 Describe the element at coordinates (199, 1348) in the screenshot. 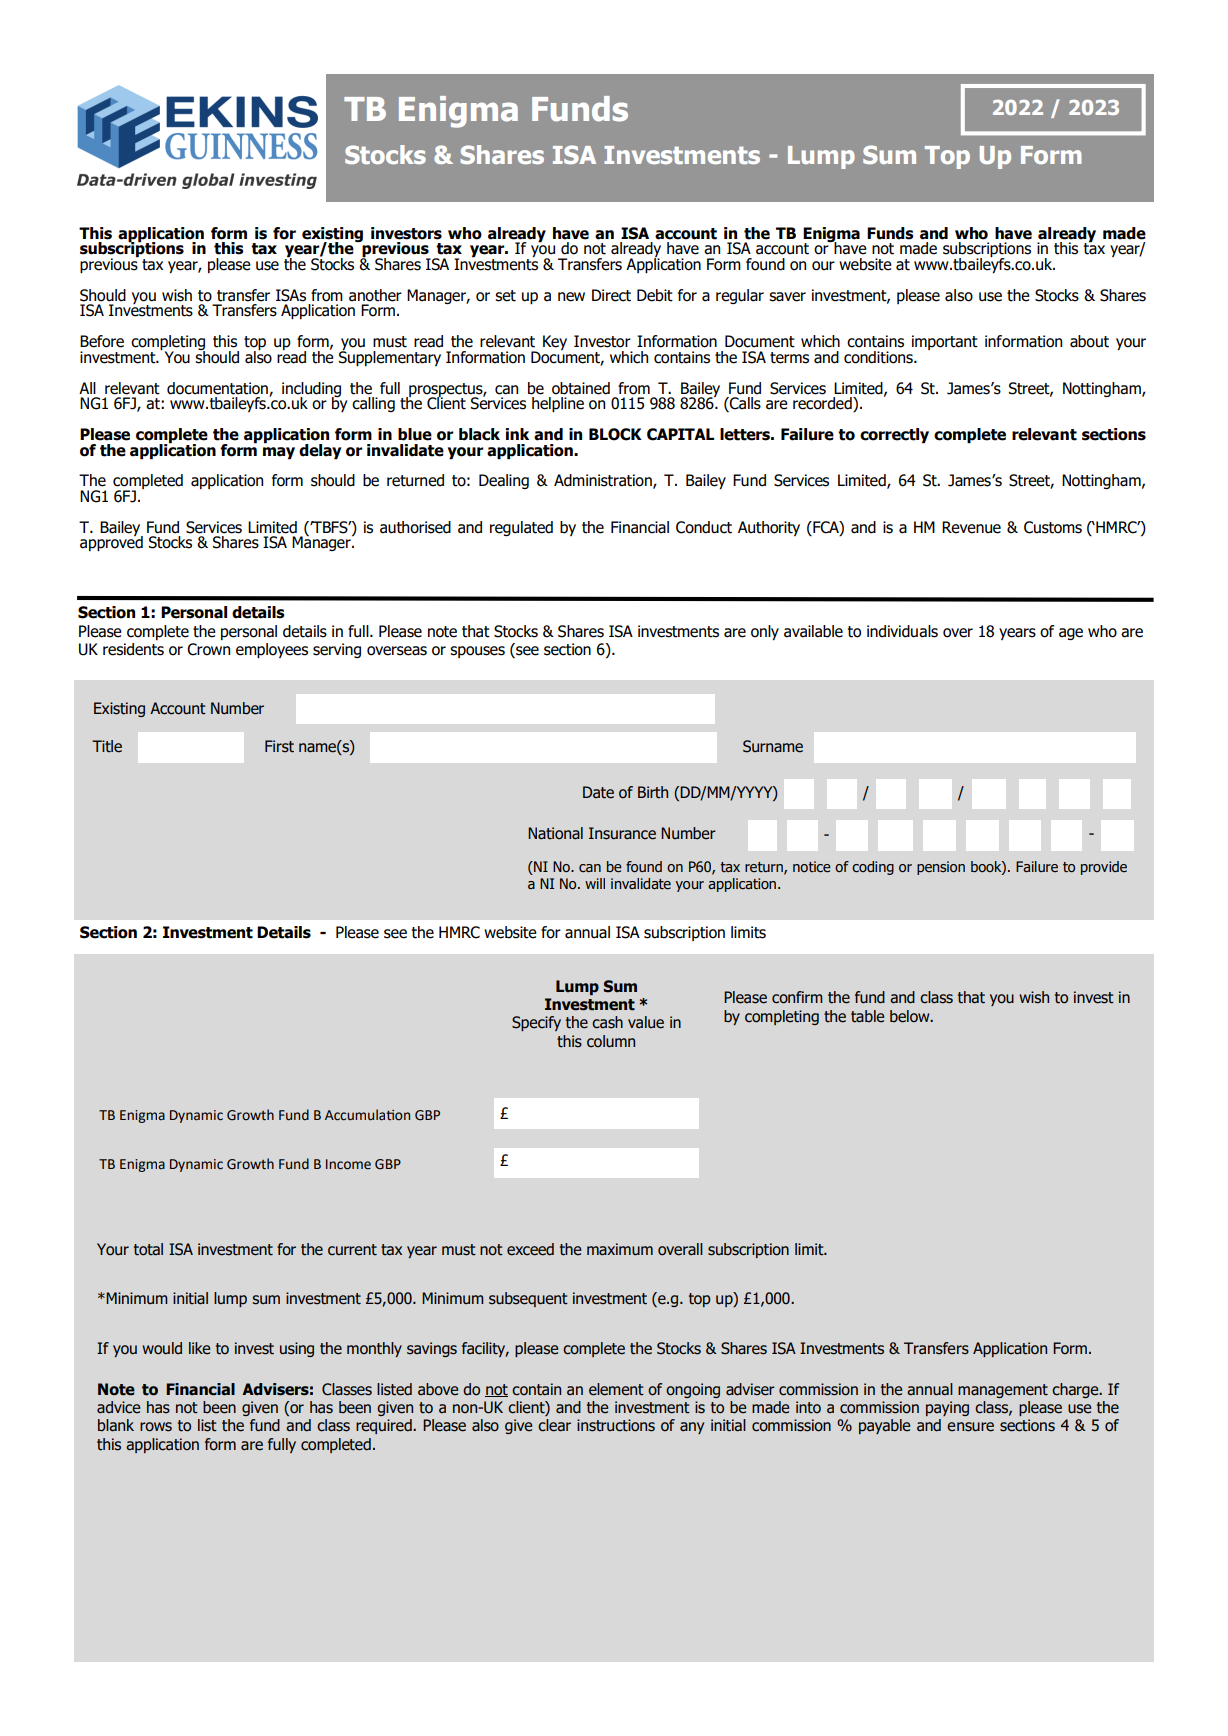

I see `like` at that location.
